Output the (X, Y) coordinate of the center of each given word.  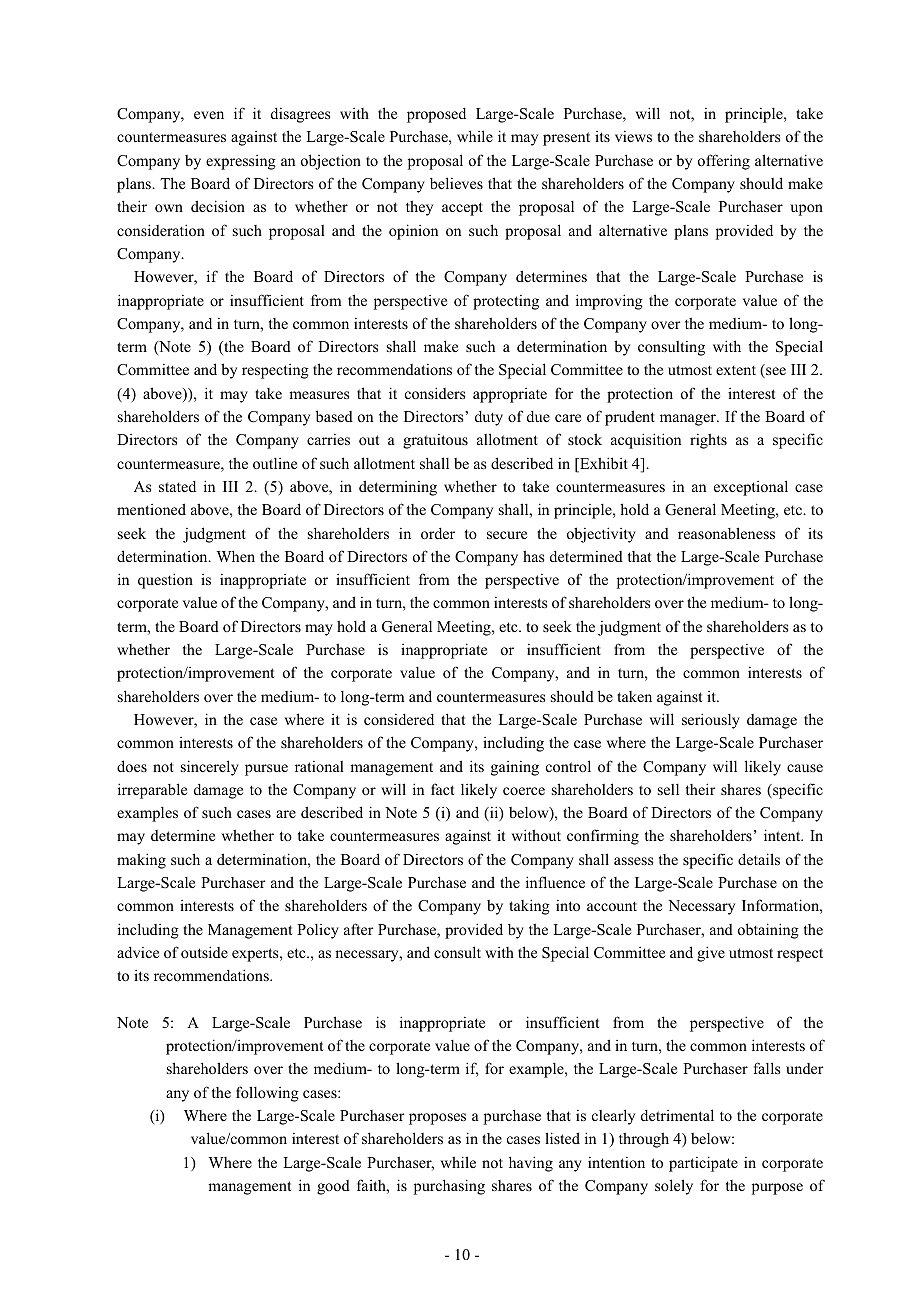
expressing (241, 162)
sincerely (210, 768)
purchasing (449, 1187)
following (267, 1094)
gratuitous (435, 441)
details (759, 859)
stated (177, 486)
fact (442, 789)
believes (456, 183)
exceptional (751, 488)
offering (724, 162)
